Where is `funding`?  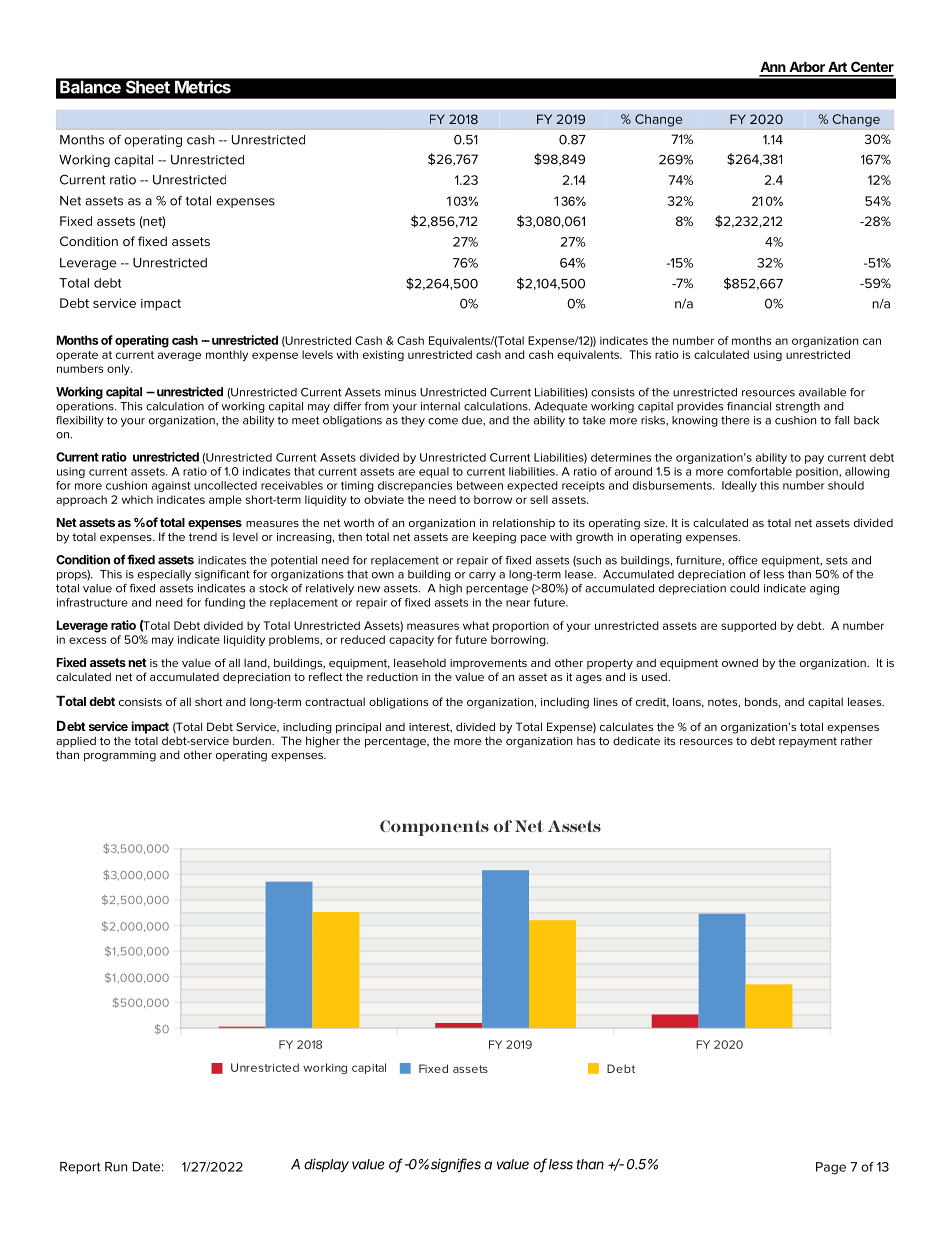 funding is located at coordinates (225, 603).
